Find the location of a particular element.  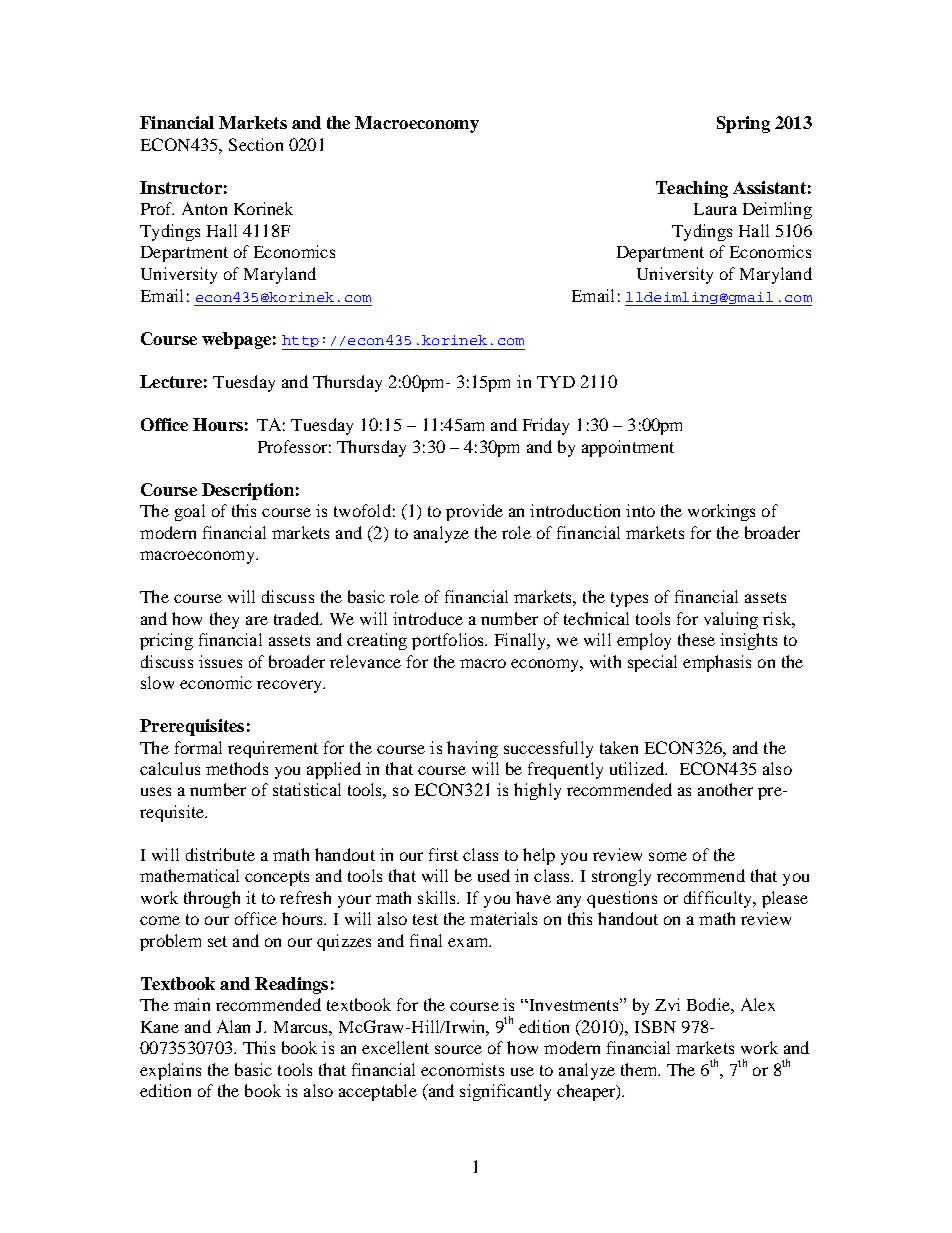

appointment is located at coordinates (628, 448).
